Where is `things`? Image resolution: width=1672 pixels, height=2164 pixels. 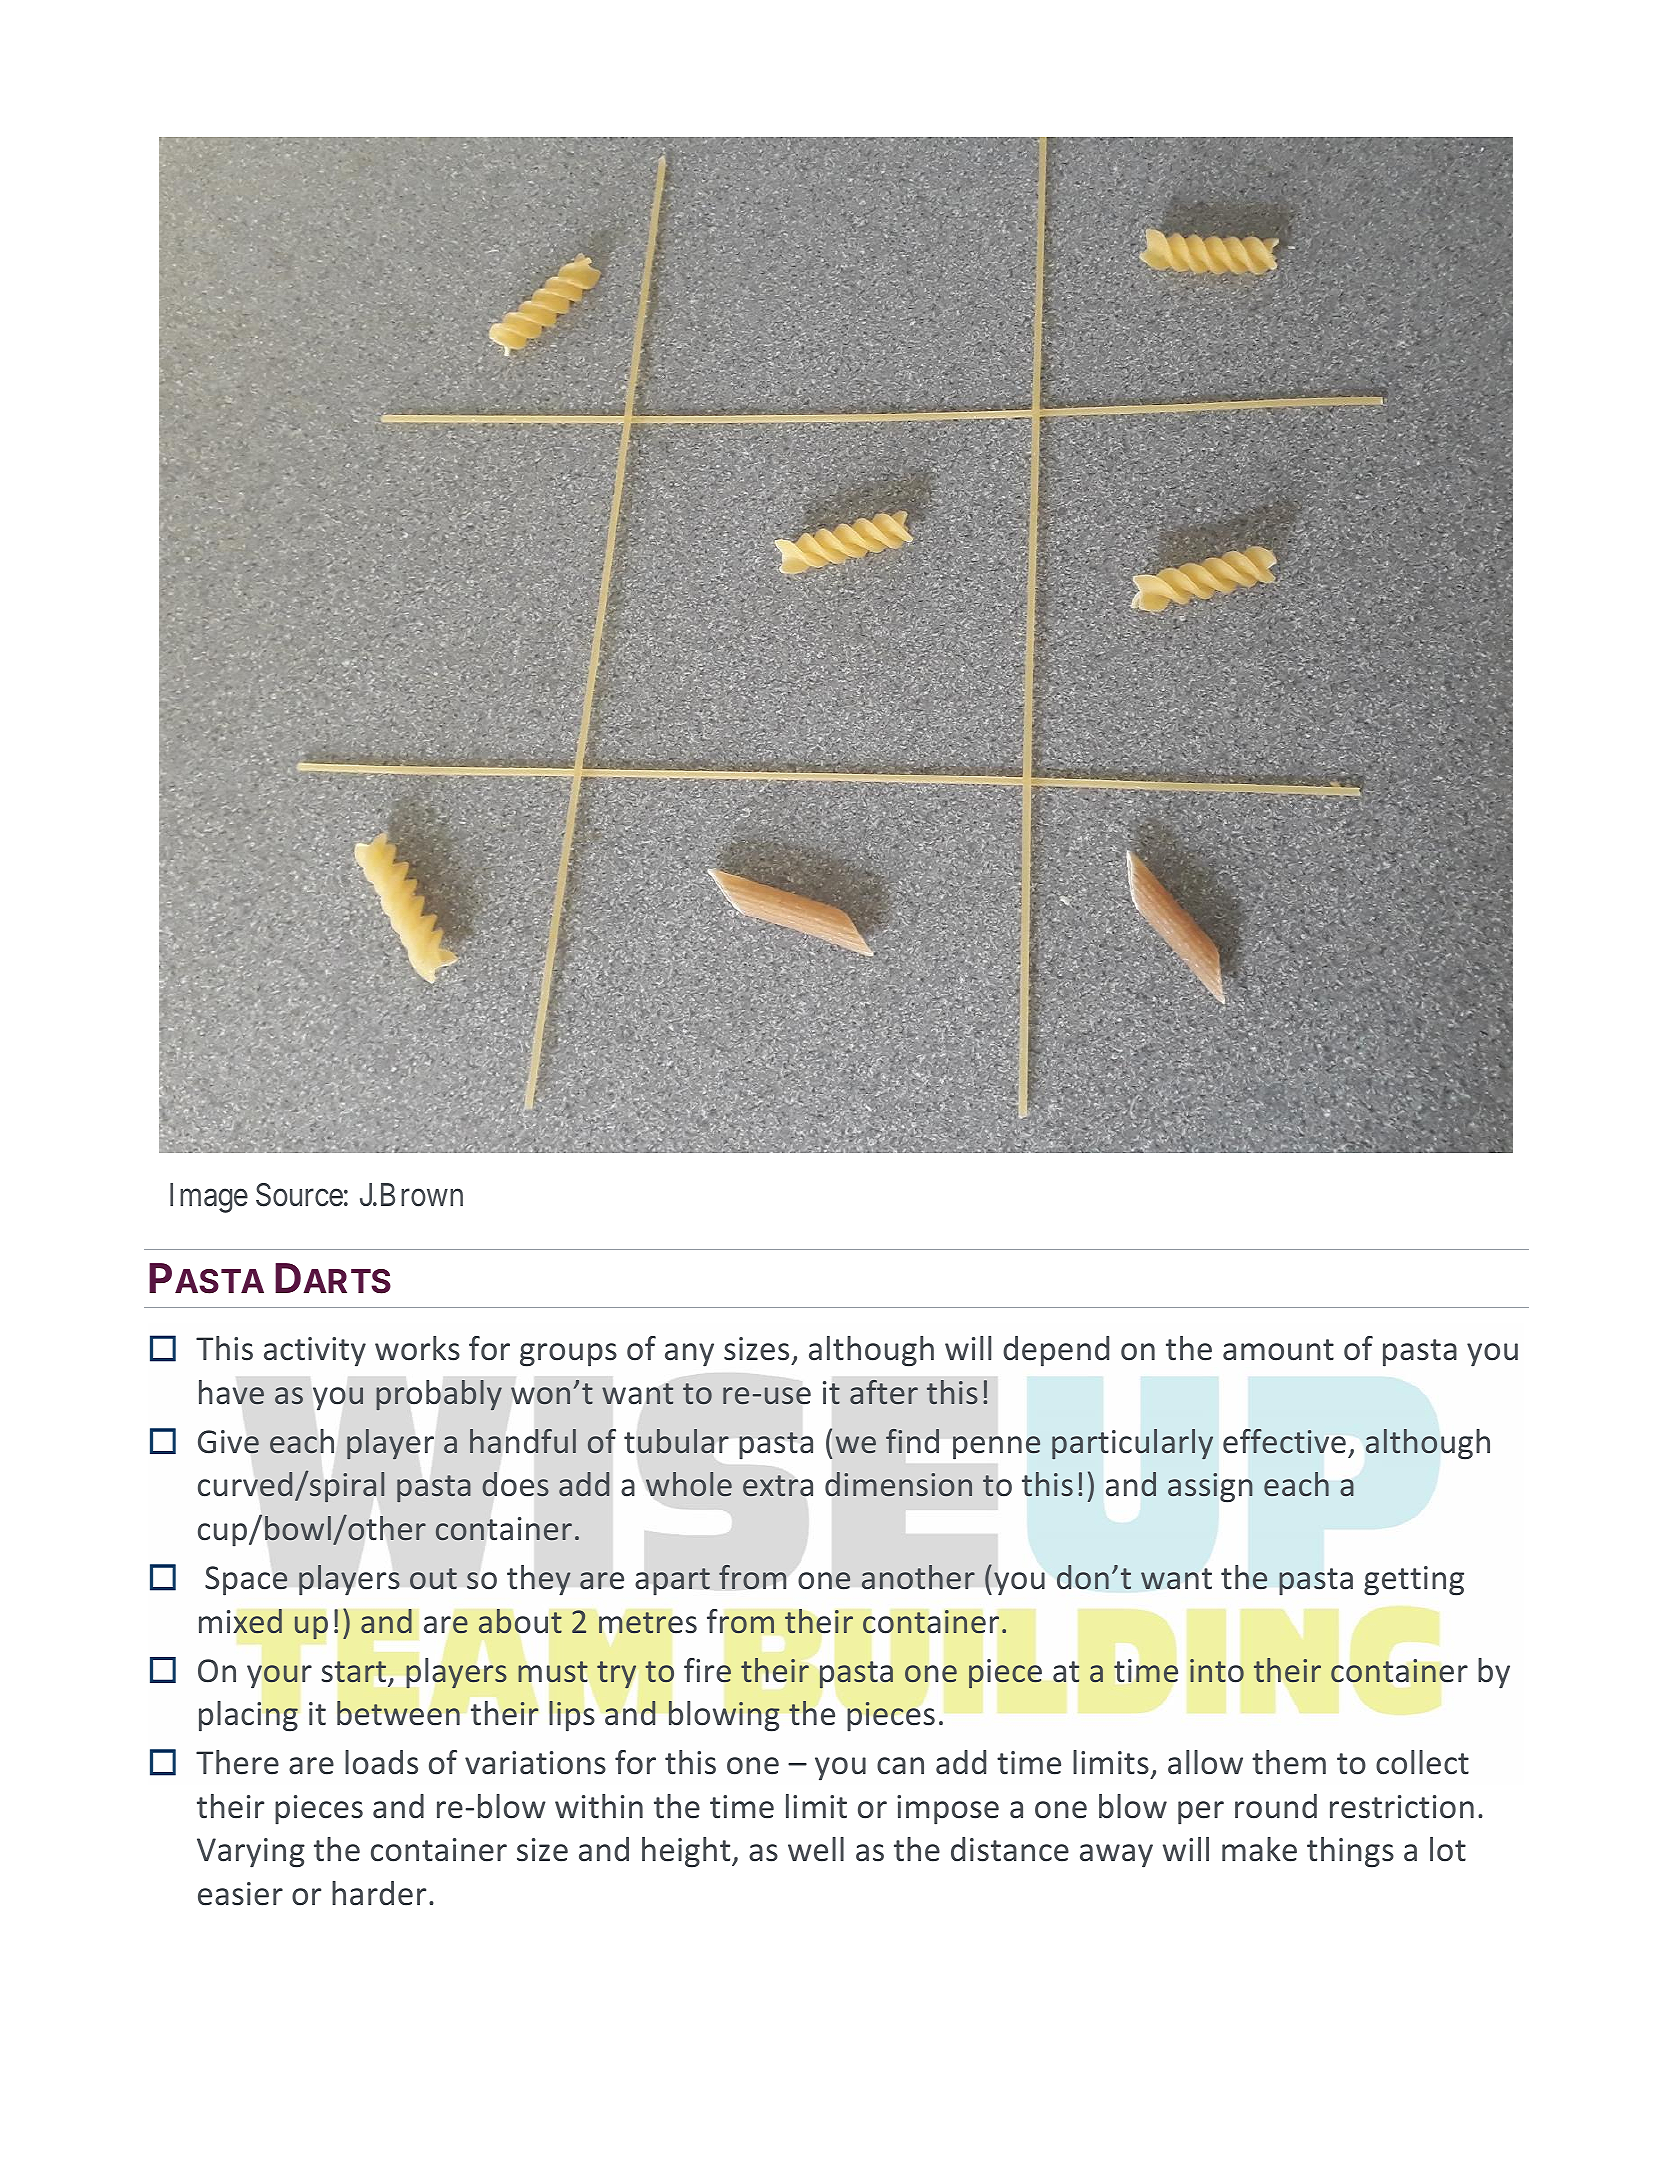 things is located at coordinates (1350, 1852).
